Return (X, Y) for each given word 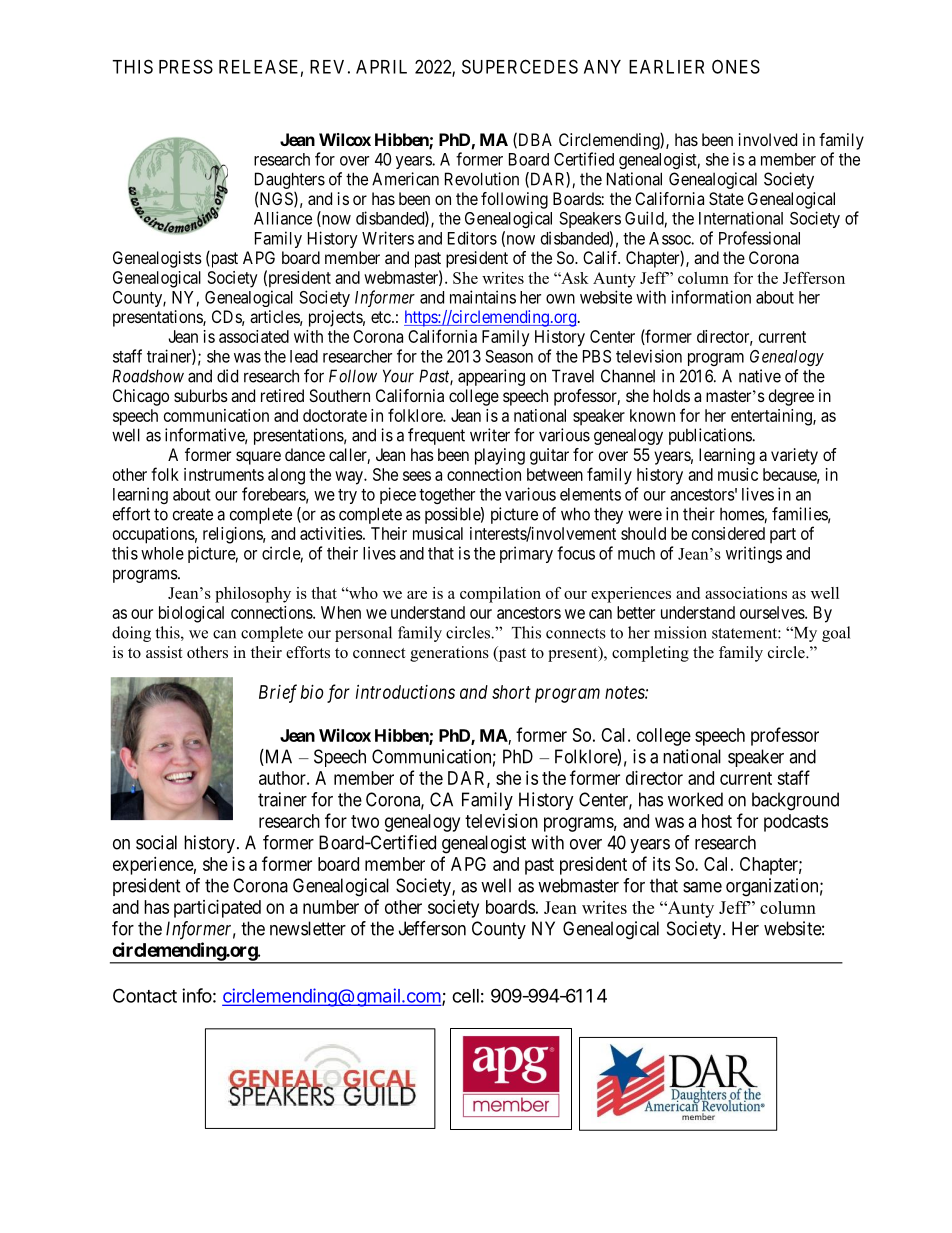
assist (164, 652)
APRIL (381, 67)
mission (680, 632)
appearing (491, 377)
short (511, 692)
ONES (736, 66)
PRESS (186, 66)
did (227, 376)
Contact (145, 995)
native (760, 376)
